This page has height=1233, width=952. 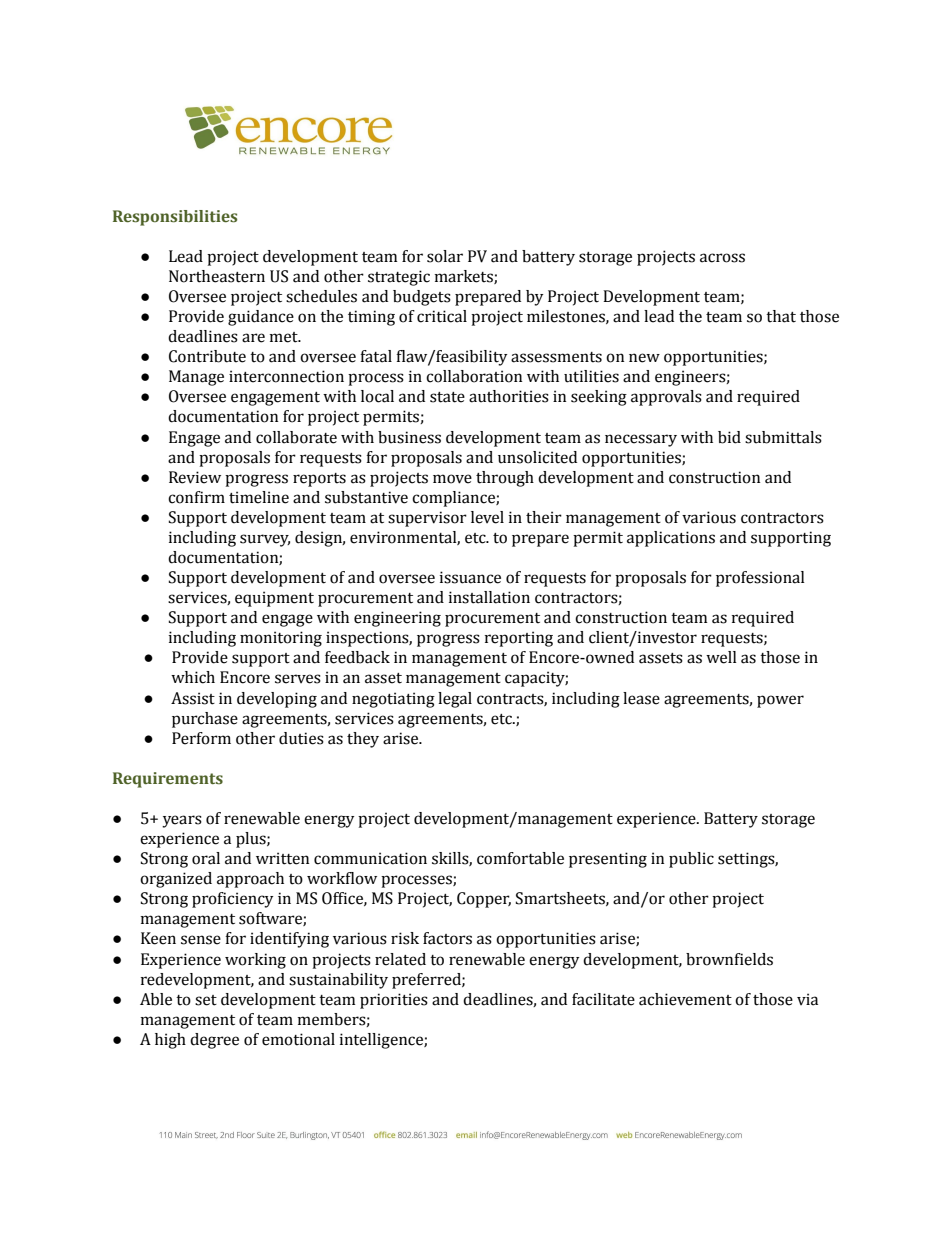 I want to click on degree, so click(x=214, y=1041).
